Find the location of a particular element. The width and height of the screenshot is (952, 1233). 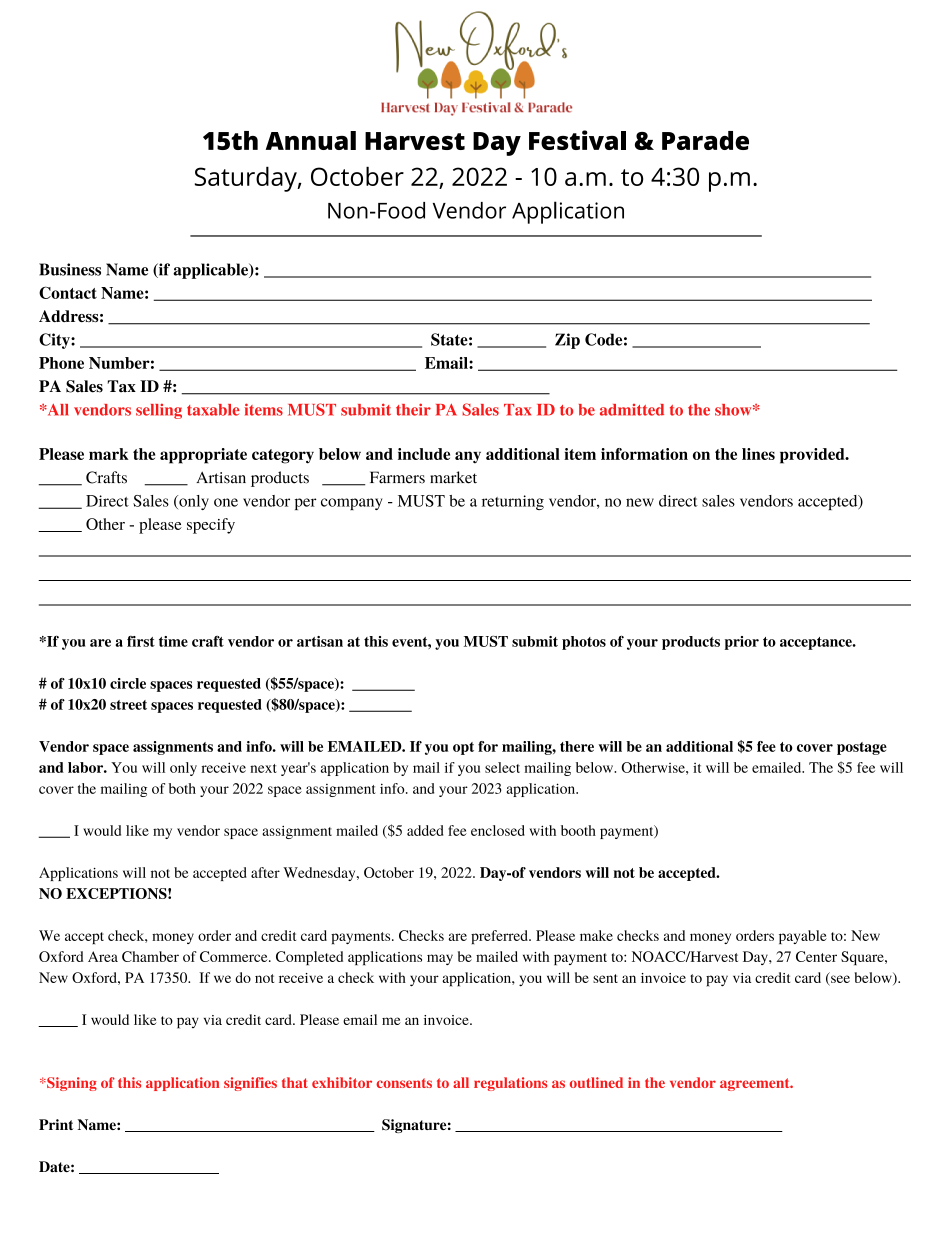

photos is located at coordinates (584, 643).
